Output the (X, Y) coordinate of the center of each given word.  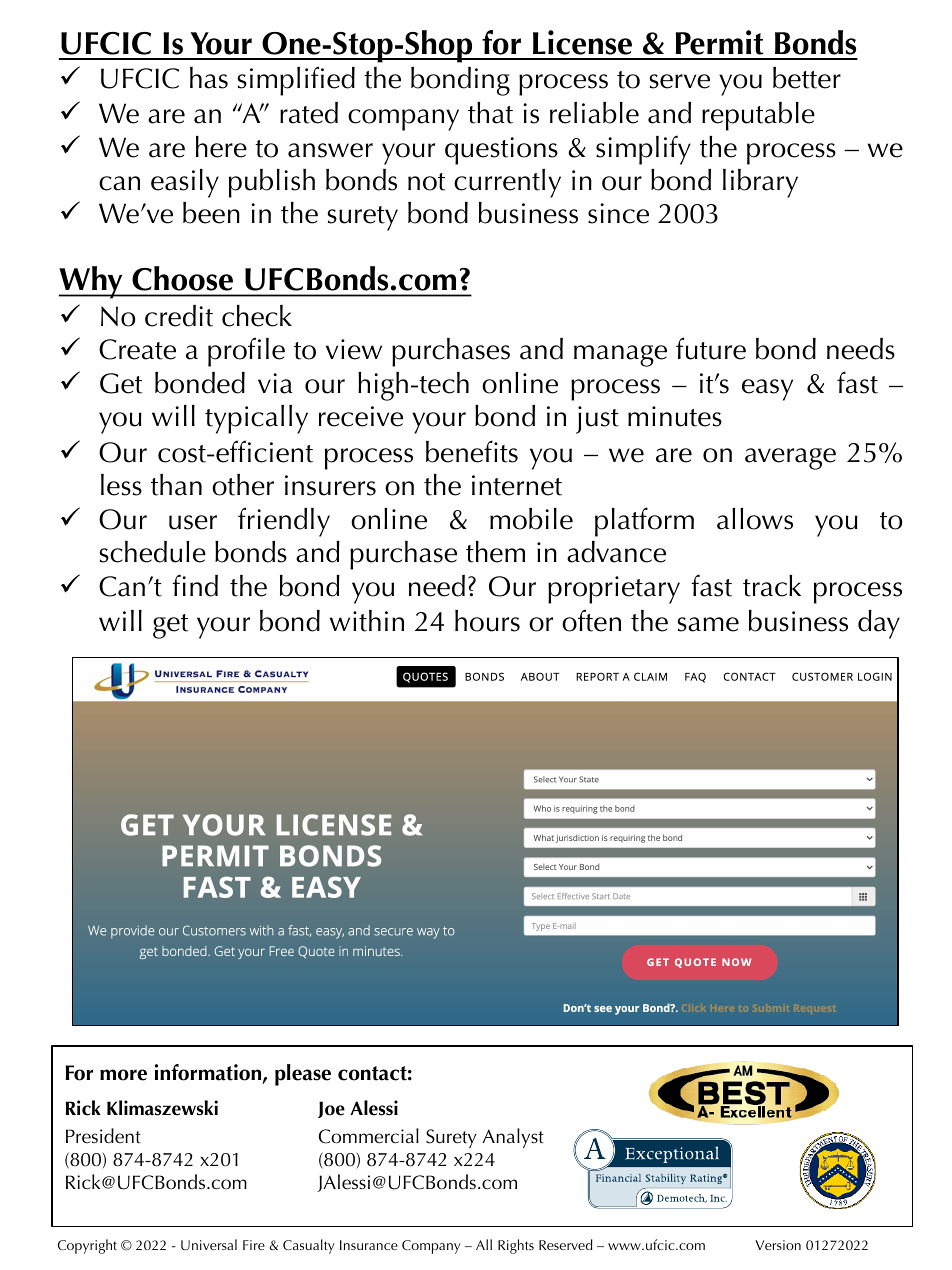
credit (179, 316)
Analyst (513, 1138)
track (772, 586)
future (711, 348)
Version (778, 1245)
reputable (758, 116)
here (221, 147)
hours (487, 621)
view (354, 349)
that (490, 113)
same (708, 624)
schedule (152, 552)
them (495, 552)
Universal (209, 1244)
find (195, 585)
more (123, 1075)
